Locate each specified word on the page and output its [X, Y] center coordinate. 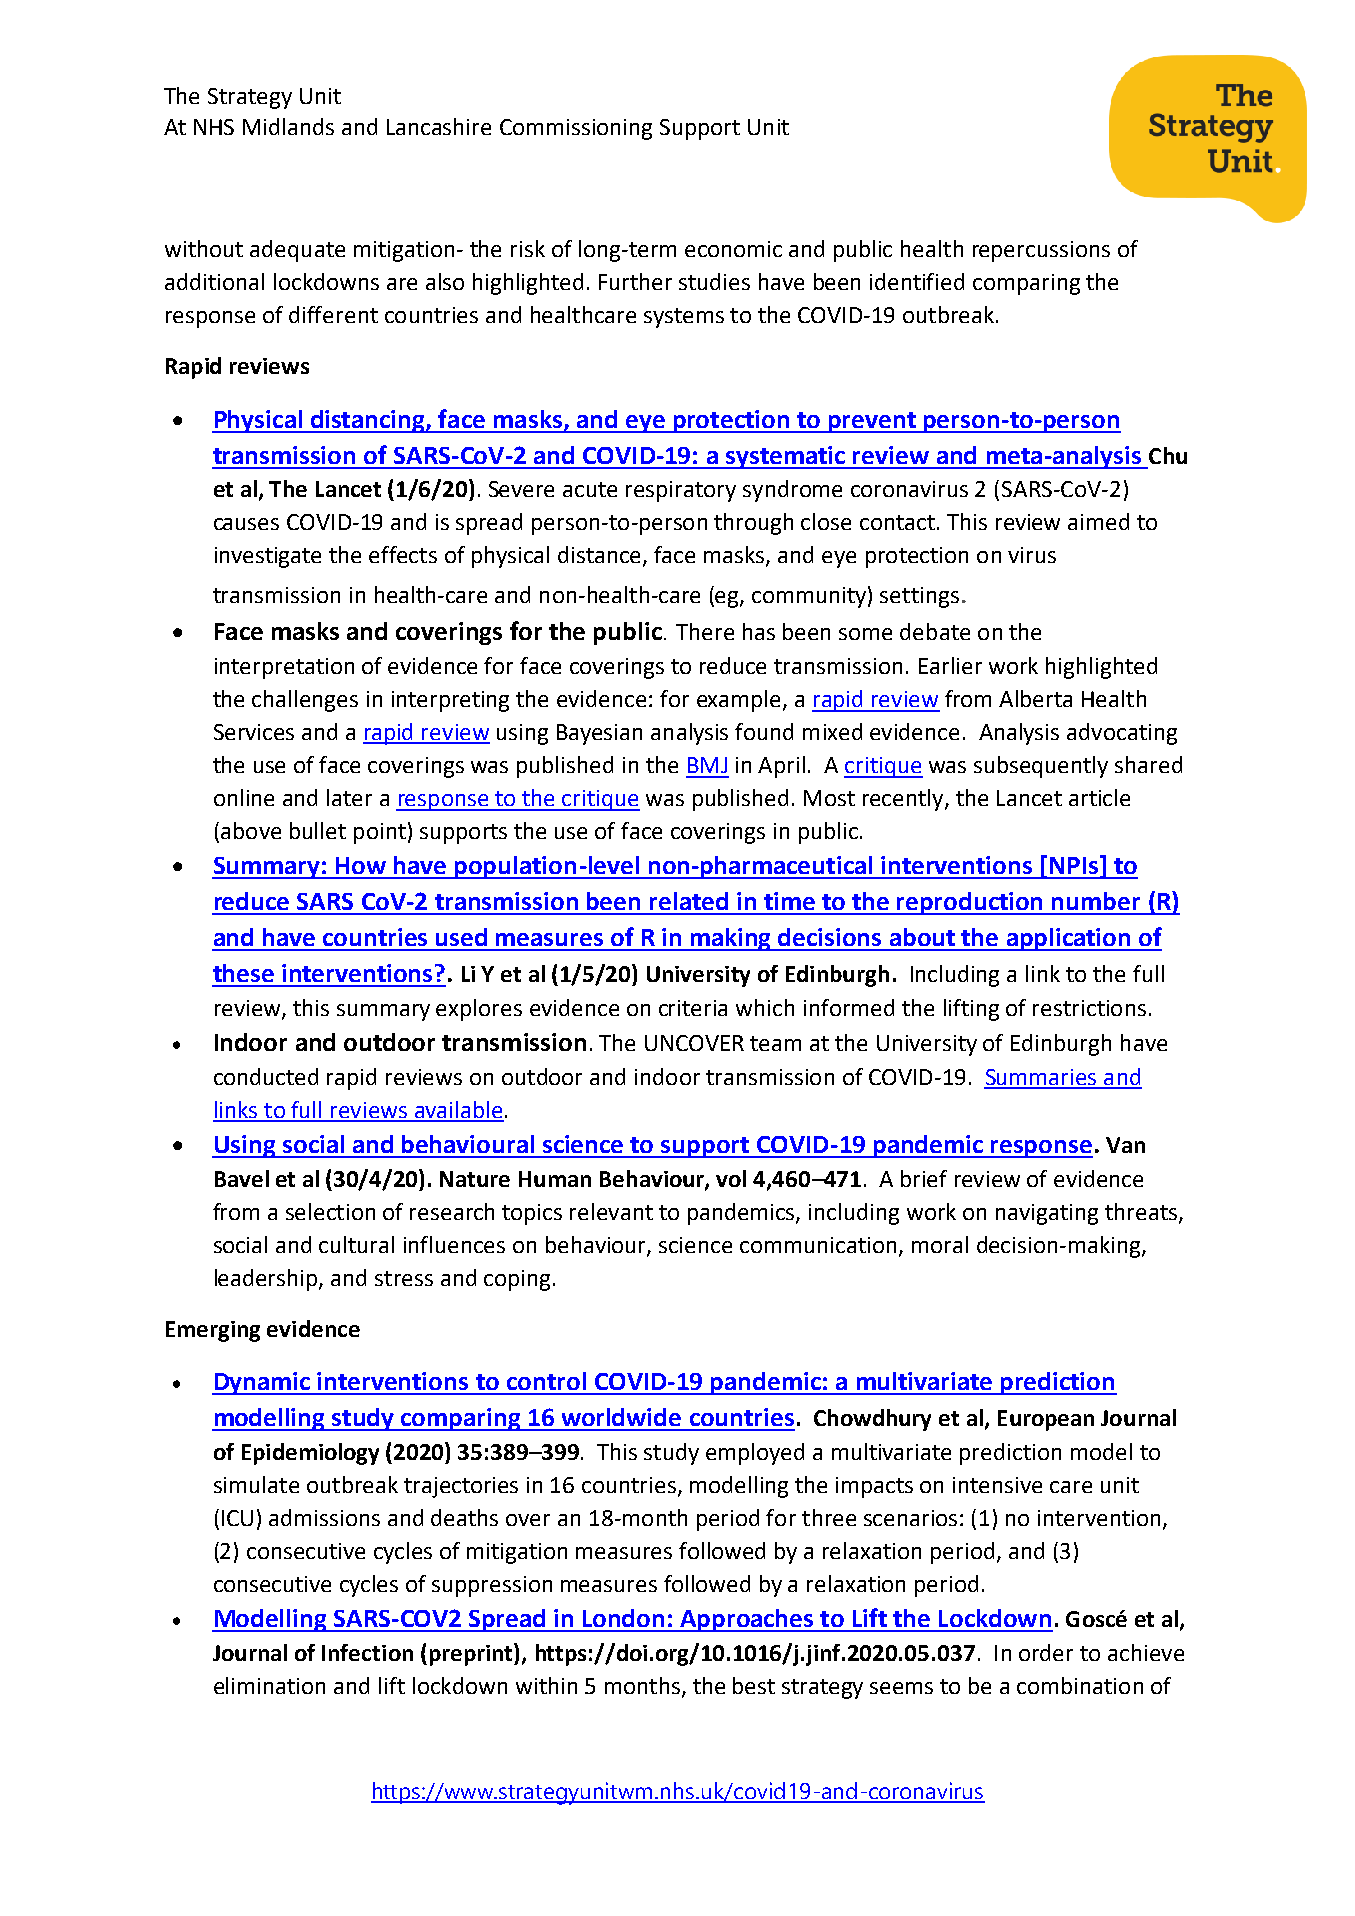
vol [731, 1178]
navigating [1047, 1214]
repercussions [1041, 251]
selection [330, 1211]
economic [733, 249]
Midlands [288, 126]
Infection [367, 1652]
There [705, 631]
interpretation [284, 668]
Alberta [1035, 698]
